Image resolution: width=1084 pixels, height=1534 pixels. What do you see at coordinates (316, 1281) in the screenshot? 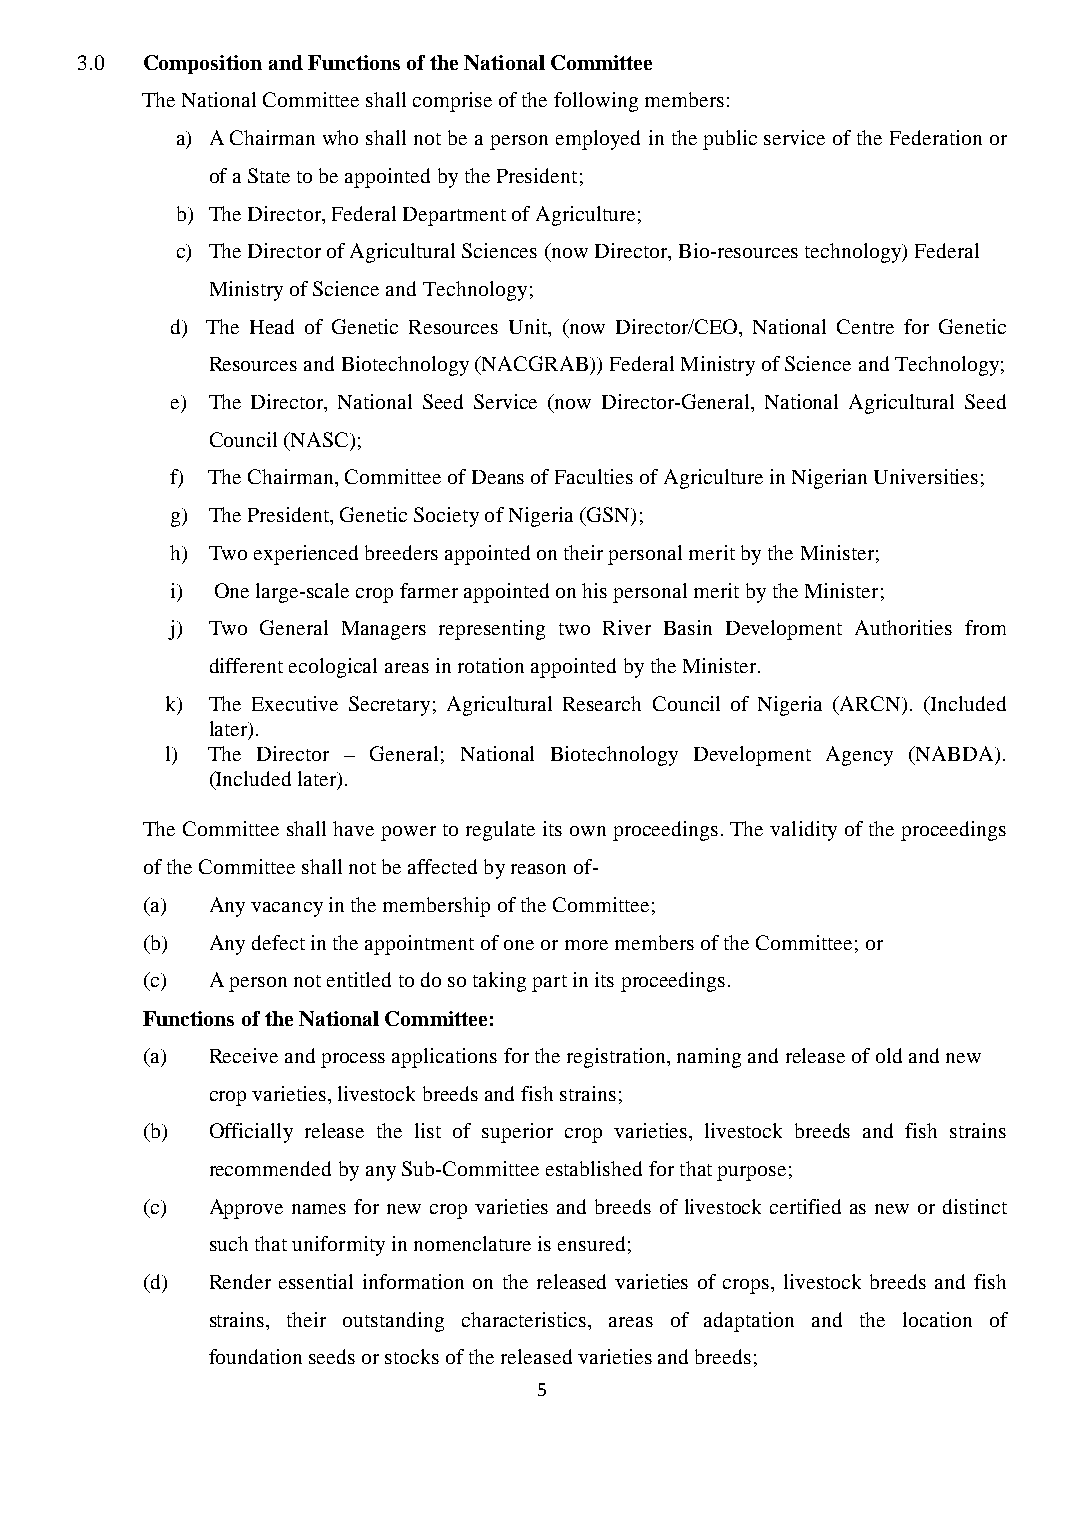
I see `essential` at bounding box center [316, 1281].
